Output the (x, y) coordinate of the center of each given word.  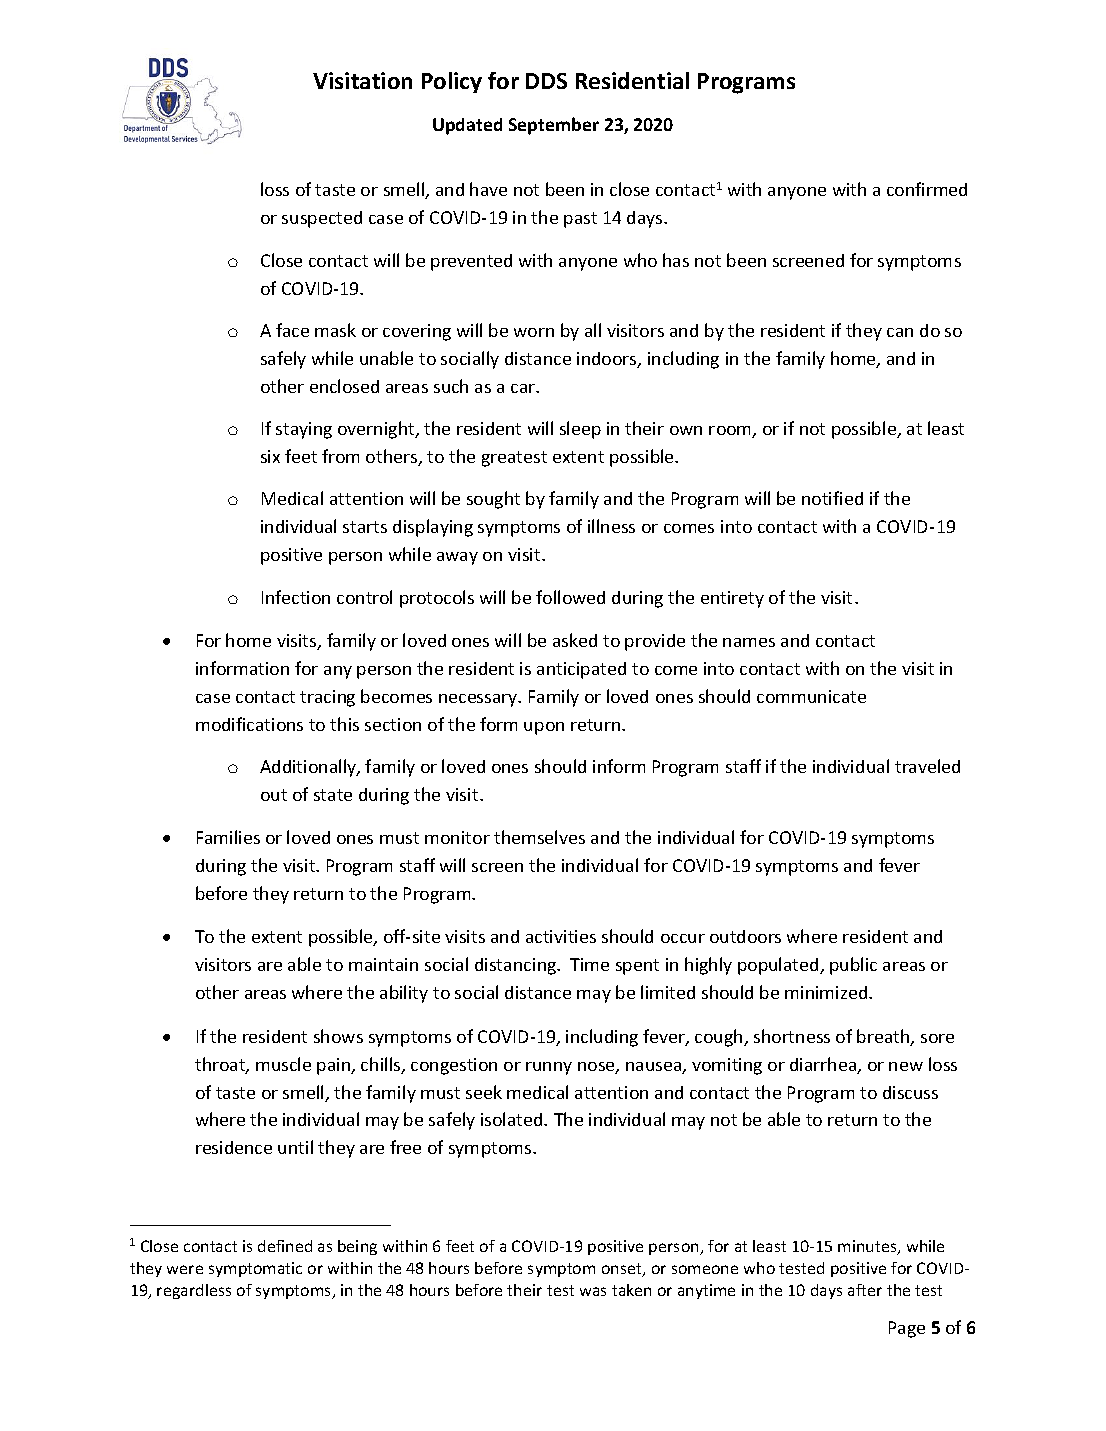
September (554, 126)
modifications (249, 724)
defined (285, 1246)
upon (544, 728)
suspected (322, 219)
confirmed (927, 189)
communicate (811, 696)
